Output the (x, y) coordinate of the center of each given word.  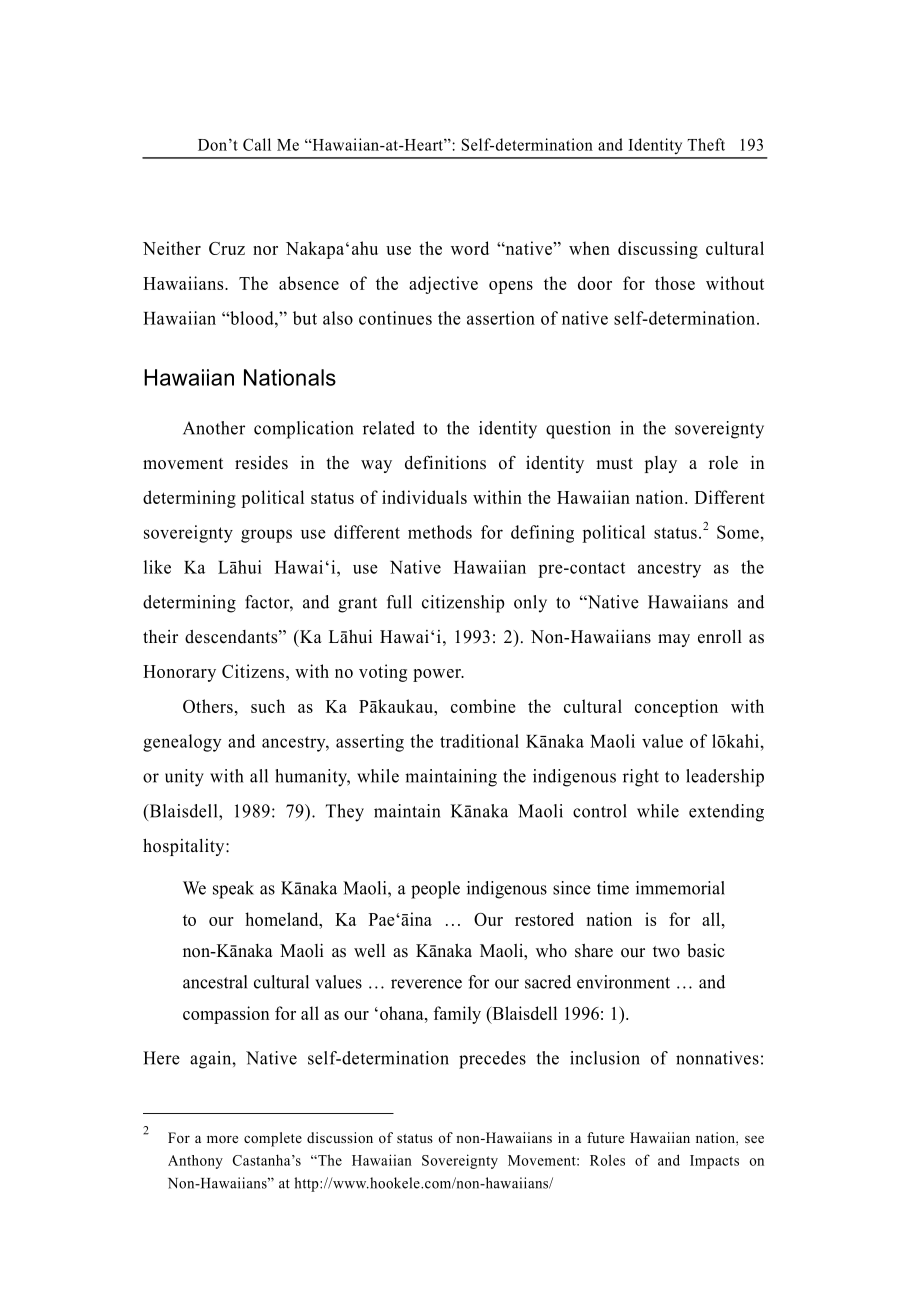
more (222, 1139)
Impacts (714, 1162)
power (438, 675)
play (661, 464)
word (470, 248)
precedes (492, 1060)
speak (233, 890)
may (674, 640)
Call (257, 144)
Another (214, 428)
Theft (706, 144)
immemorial (680, 888)
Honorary (179, 673)
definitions (445, 462)
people (435, 890)
